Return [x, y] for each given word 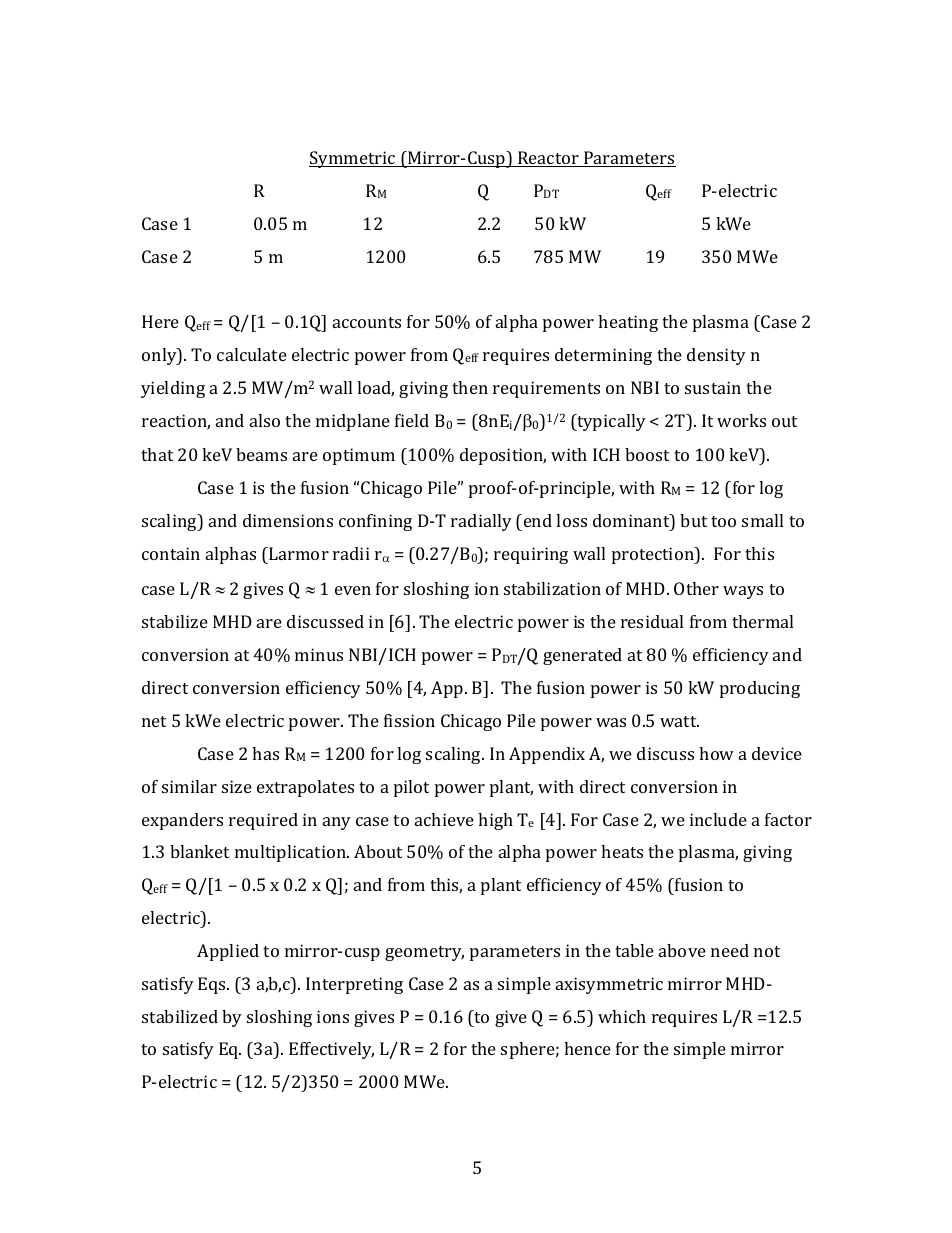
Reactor [548, 159]
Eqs [213, 985]
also [265, 420]
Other [696, 588]
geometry [424, 953]
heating [628, 323]
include [718, 819]
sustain [713, 387]
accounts [367, 322]
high [495, 821]
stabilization [552, 588]
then [470, 387]
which [622, 1016]
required [263, 821]
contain [171, 553]
